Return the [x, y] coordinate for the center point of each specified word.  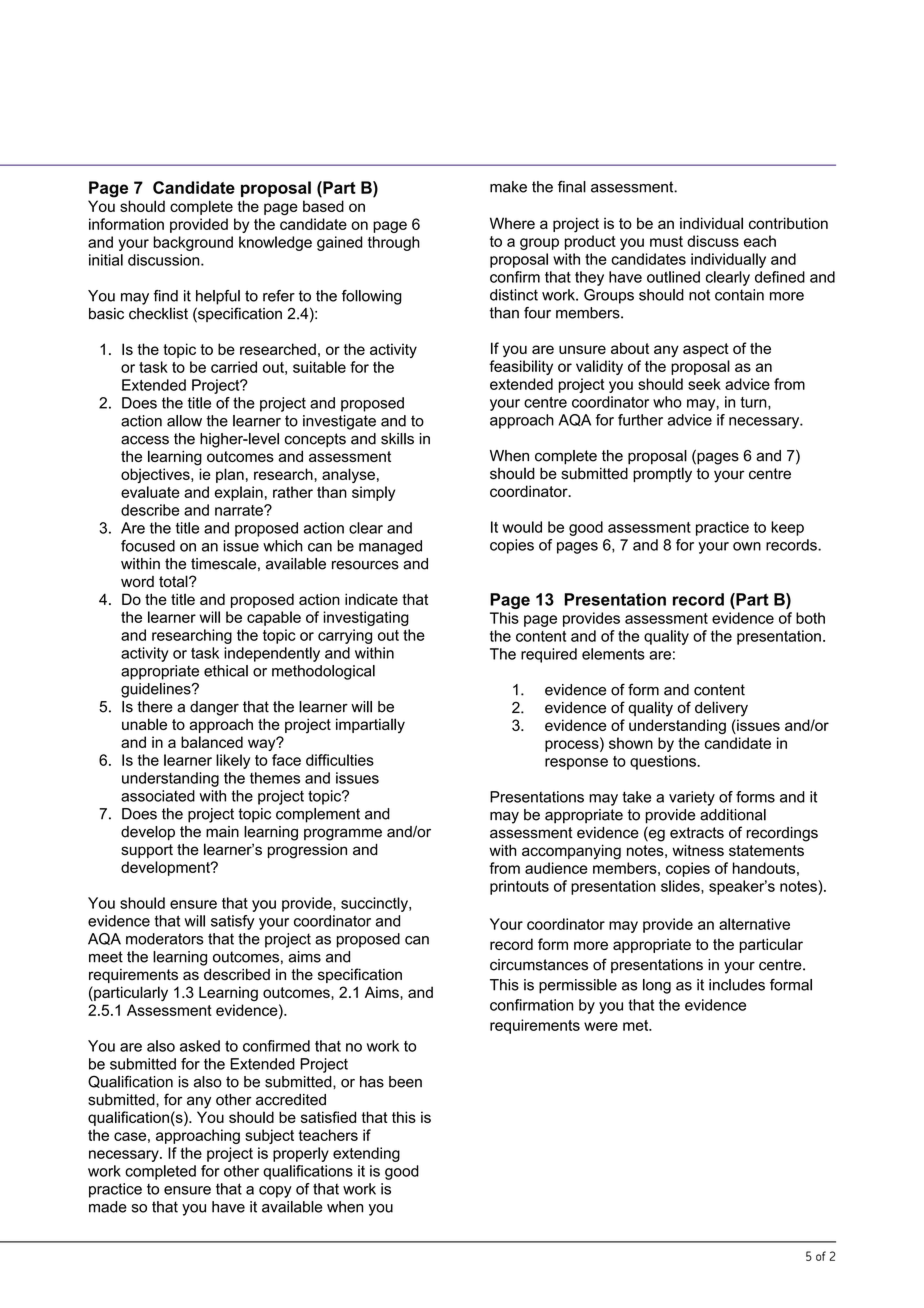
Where [512, 223]
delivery [721, 709]
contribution [788, 223]
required [549, 655]
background [193, 243]
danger [214, 708]
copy [275, 1192]
